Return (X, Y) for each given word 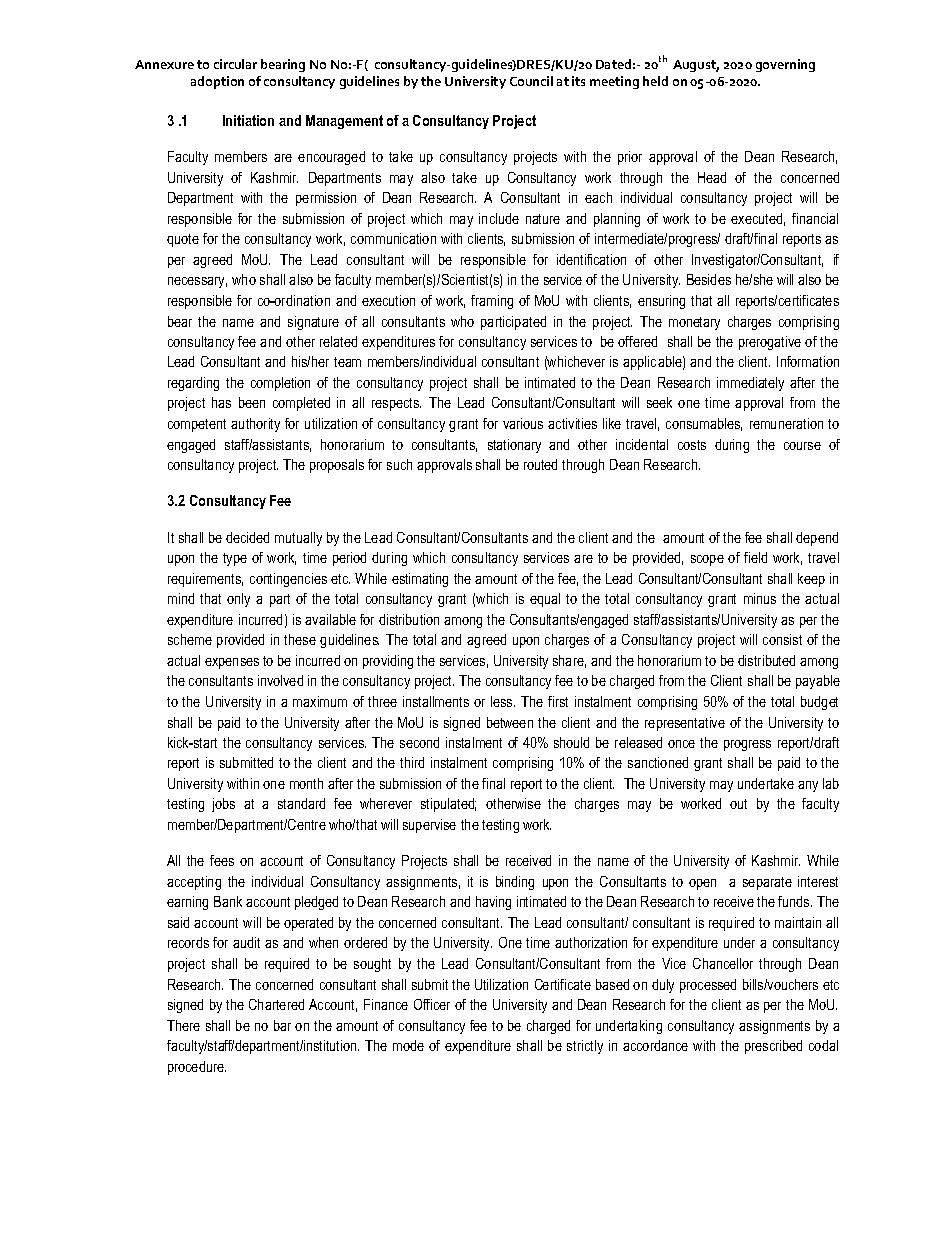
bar (282, 1025)
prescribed (773, 1047)
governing (785, 65)
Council (531, 81)
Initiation (248, 120)
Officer (432, 1004)
